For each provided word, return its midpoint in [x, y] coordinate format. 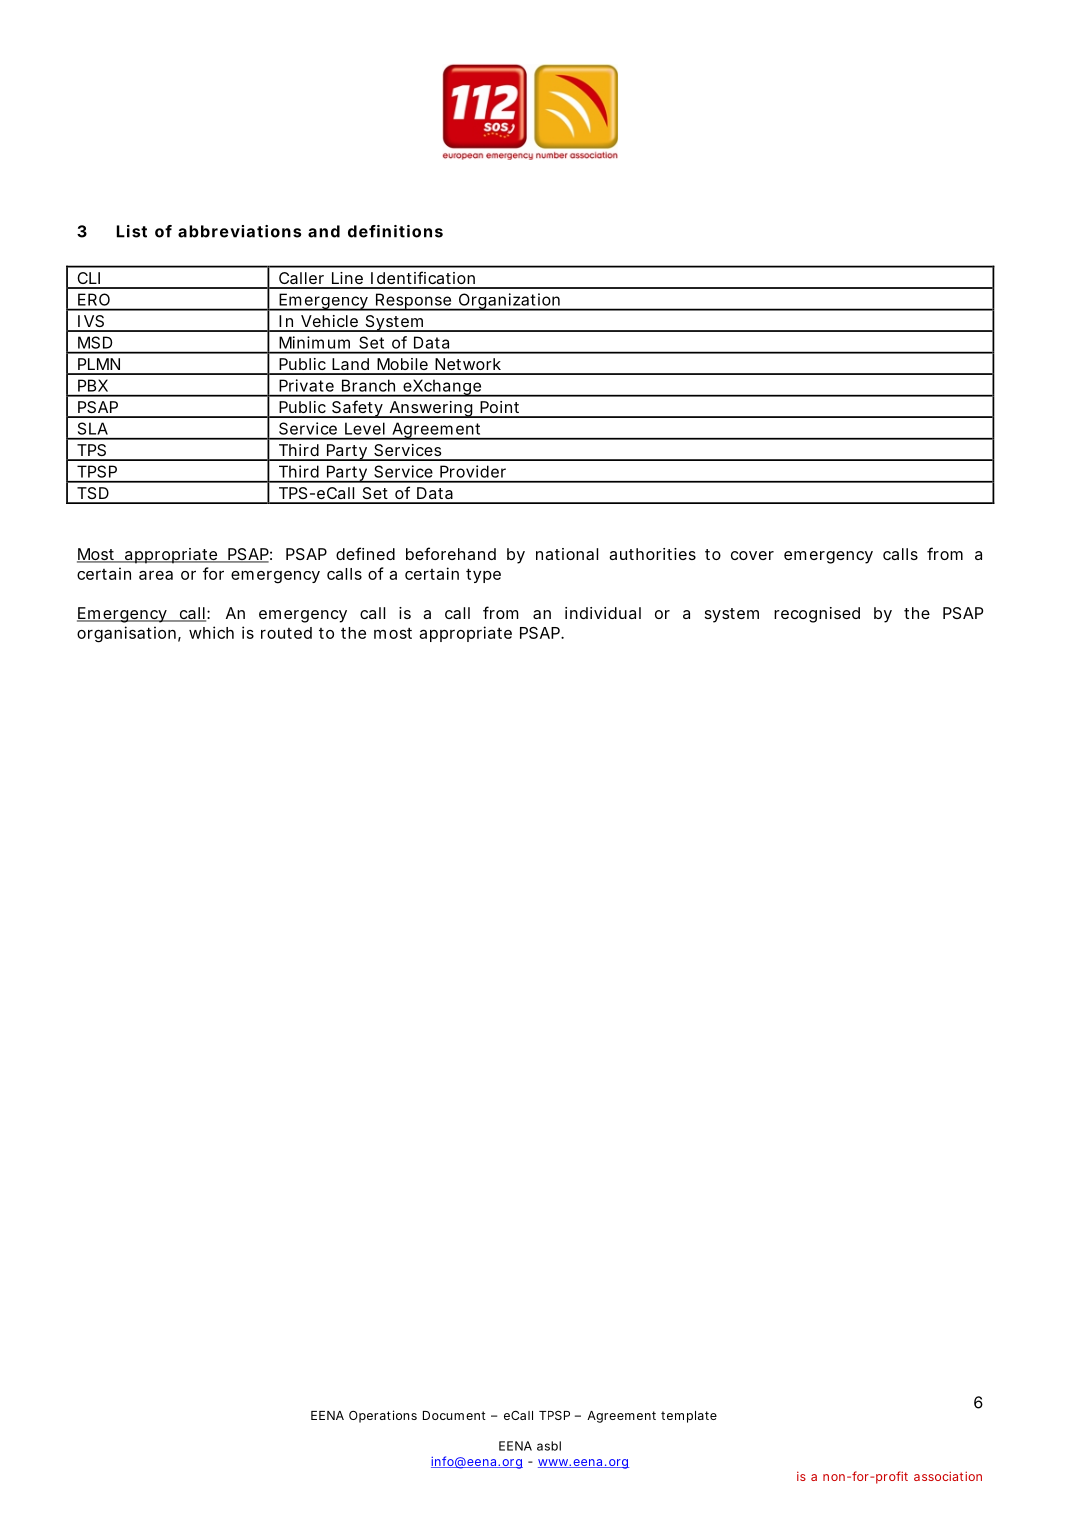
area [156, 575]
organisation [126, 634]
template [689, 1417]
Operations [383, 1416]
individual [603, 613]
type [483, 575]
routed [286, 633]
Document [454, 1415]
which [211, 632]
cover [752, 555]
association [948, 1476]
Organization [509, 302]
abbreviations [239, 231]
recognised [817, 615]
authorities [652, 554]
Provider [473, 471]
